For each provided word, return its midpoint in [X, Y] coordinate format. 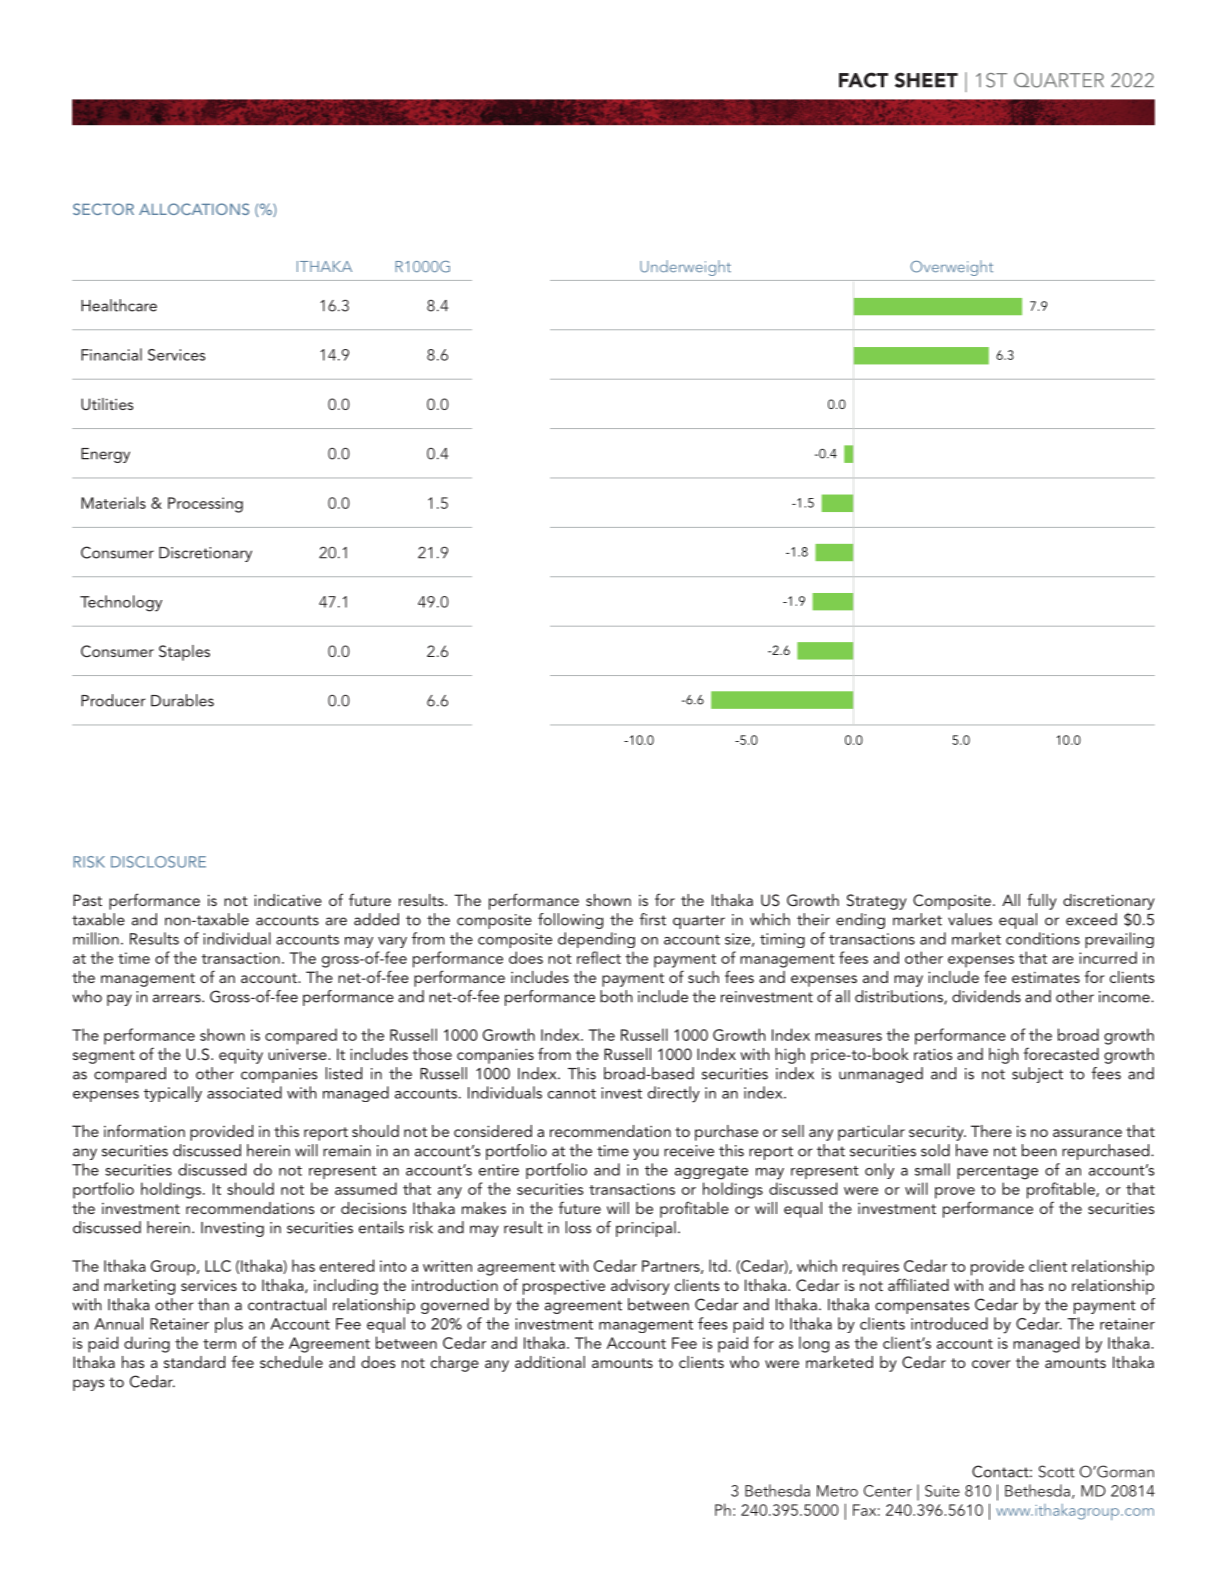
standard [194, 1362]
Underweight [685, 268]
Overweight [951, 268]
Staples [184, 653]
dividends [986, 996]
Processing [205, 505]
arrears [178, 998]
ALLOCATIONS [194, 209]
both [616, 996]
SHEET [926, 80]
